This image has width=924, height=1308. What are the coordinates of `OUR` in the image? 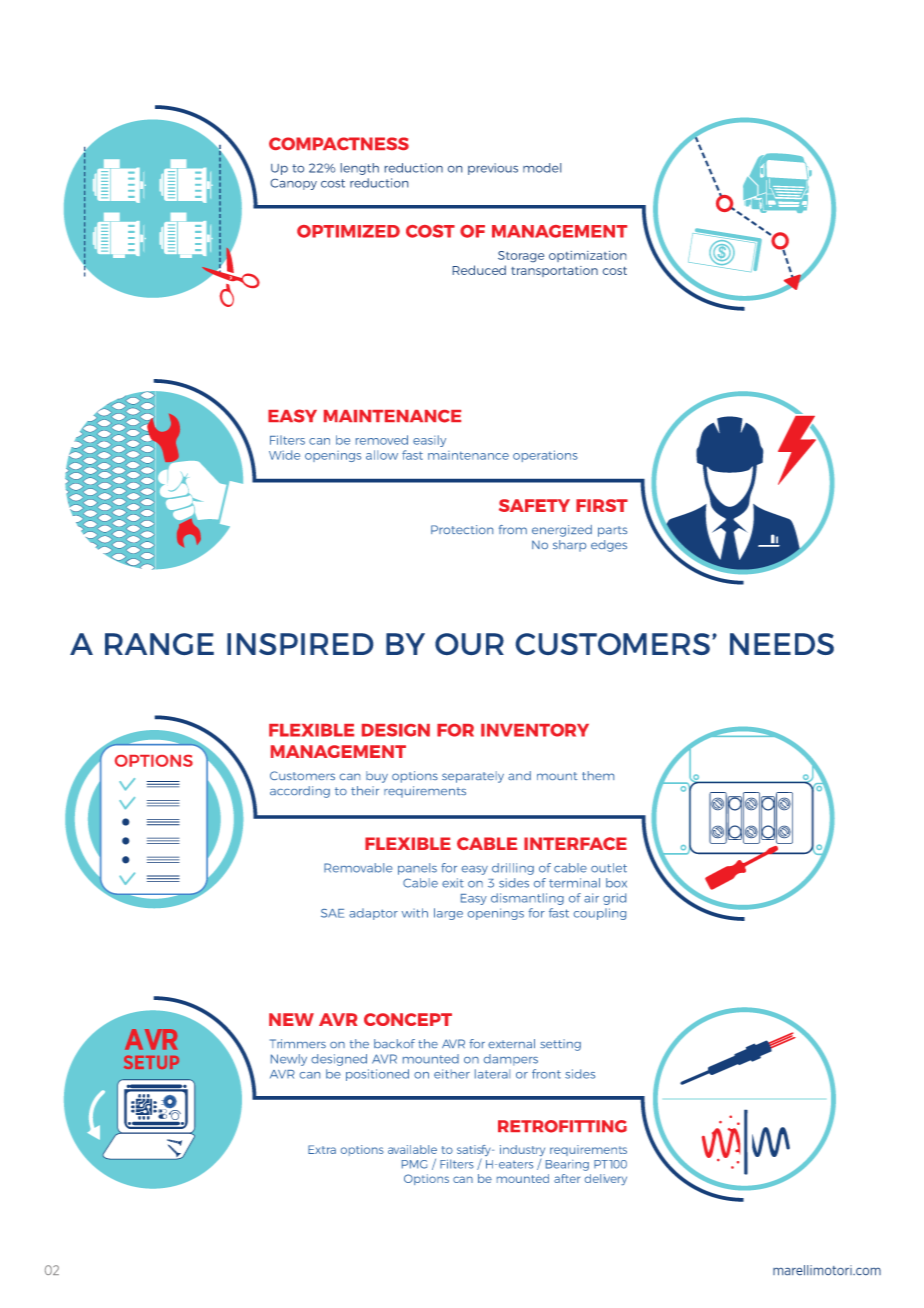 It's located at (469, 644).
